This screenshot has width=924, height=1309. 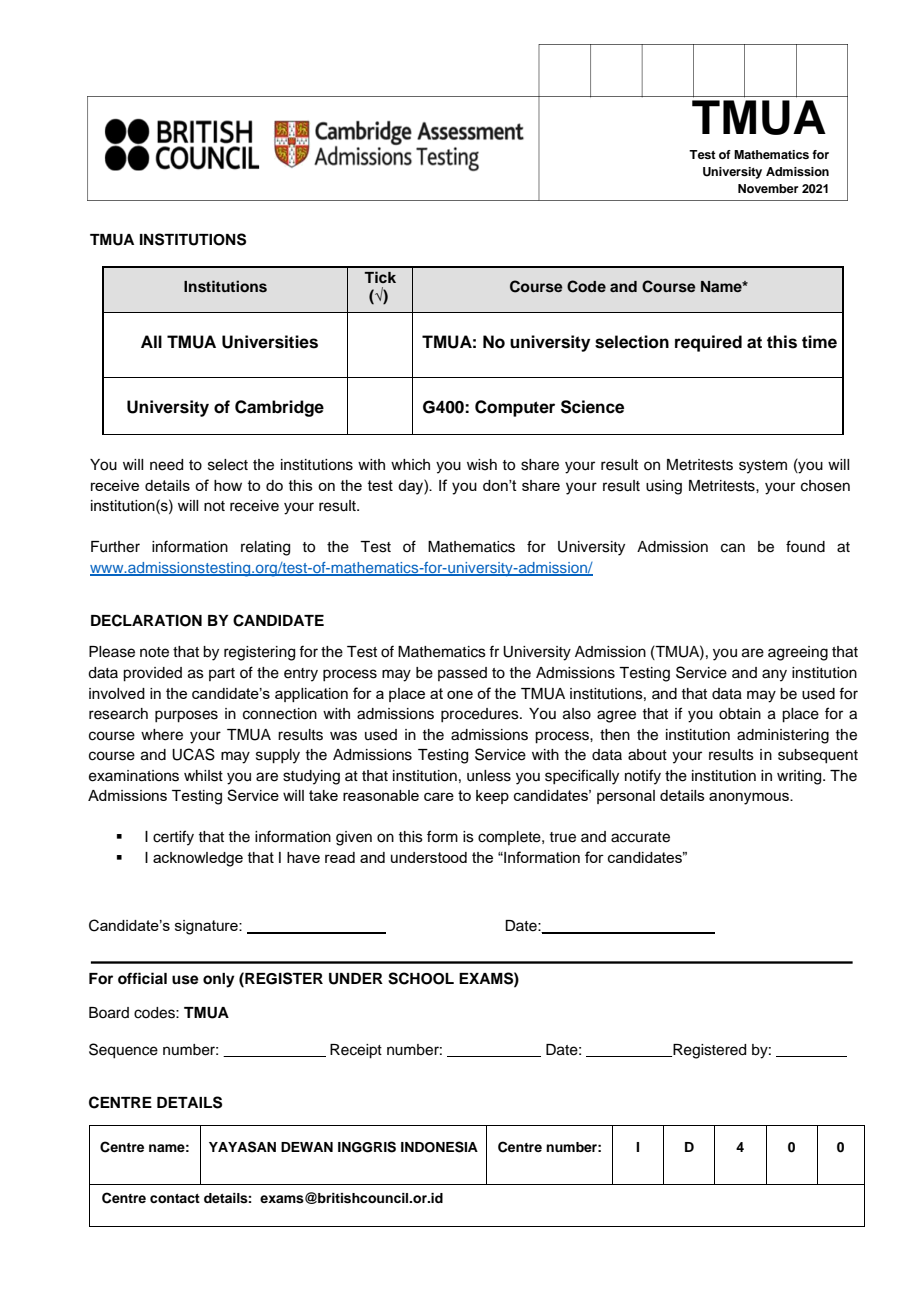 What do you see at coordinates (270, 342) in the screenshot?
I see `Universities` at bounding box center [270, 342].
